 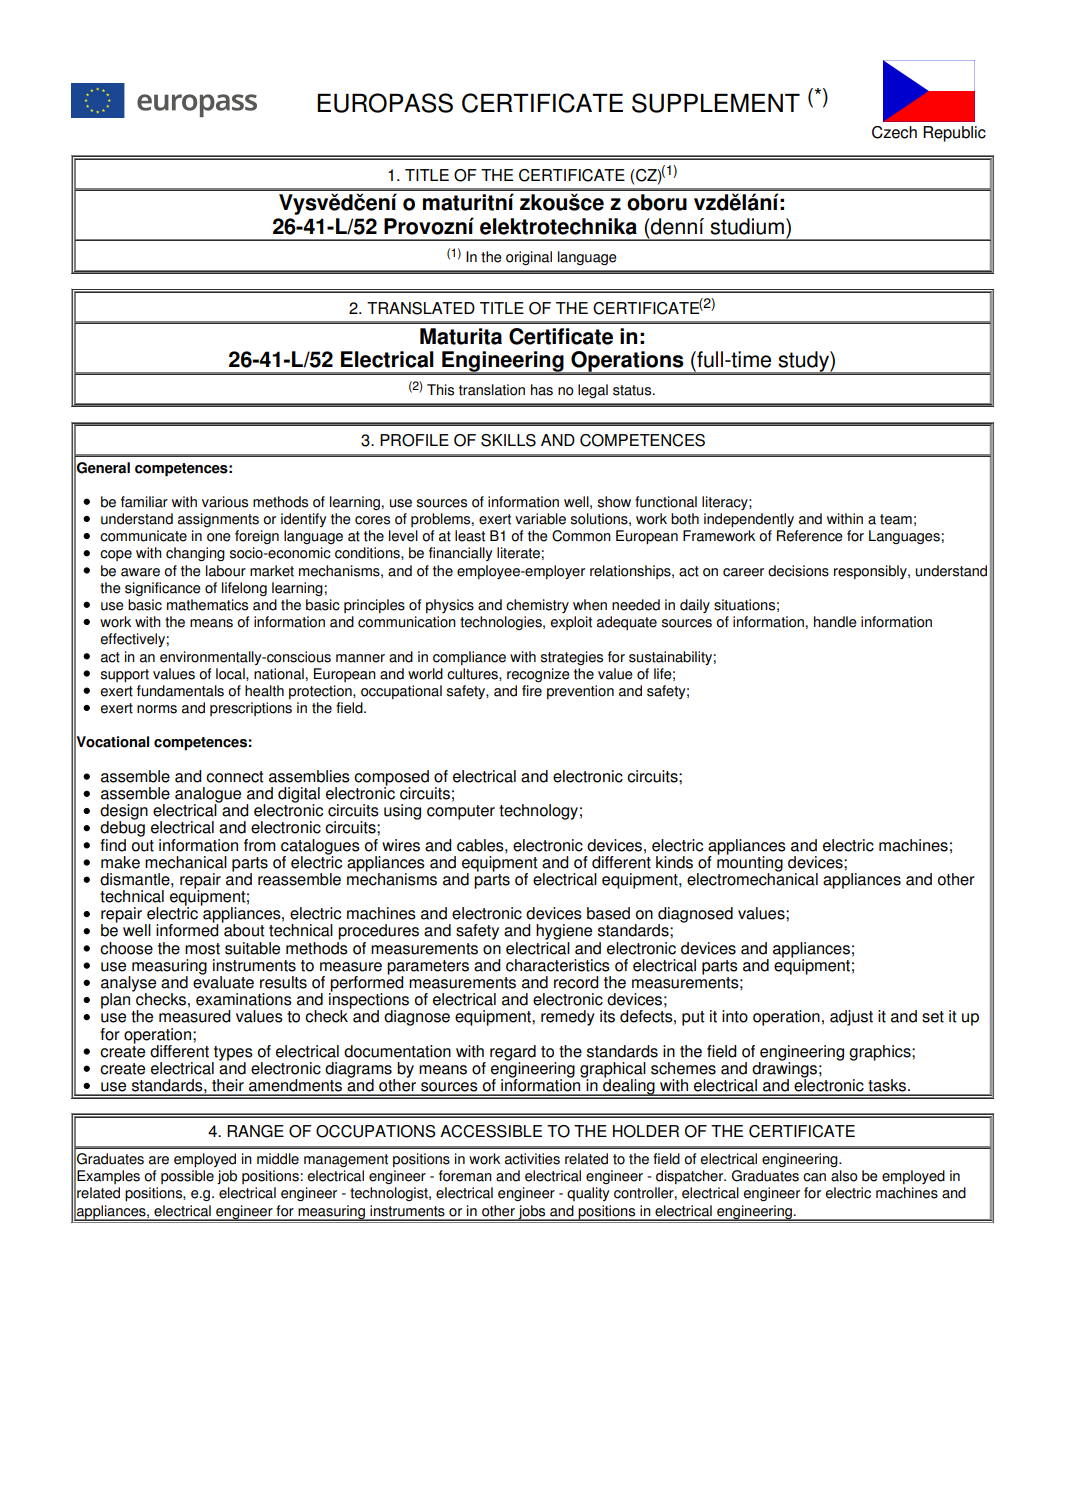 I want to click on also, so click(x=844, y=1176).
